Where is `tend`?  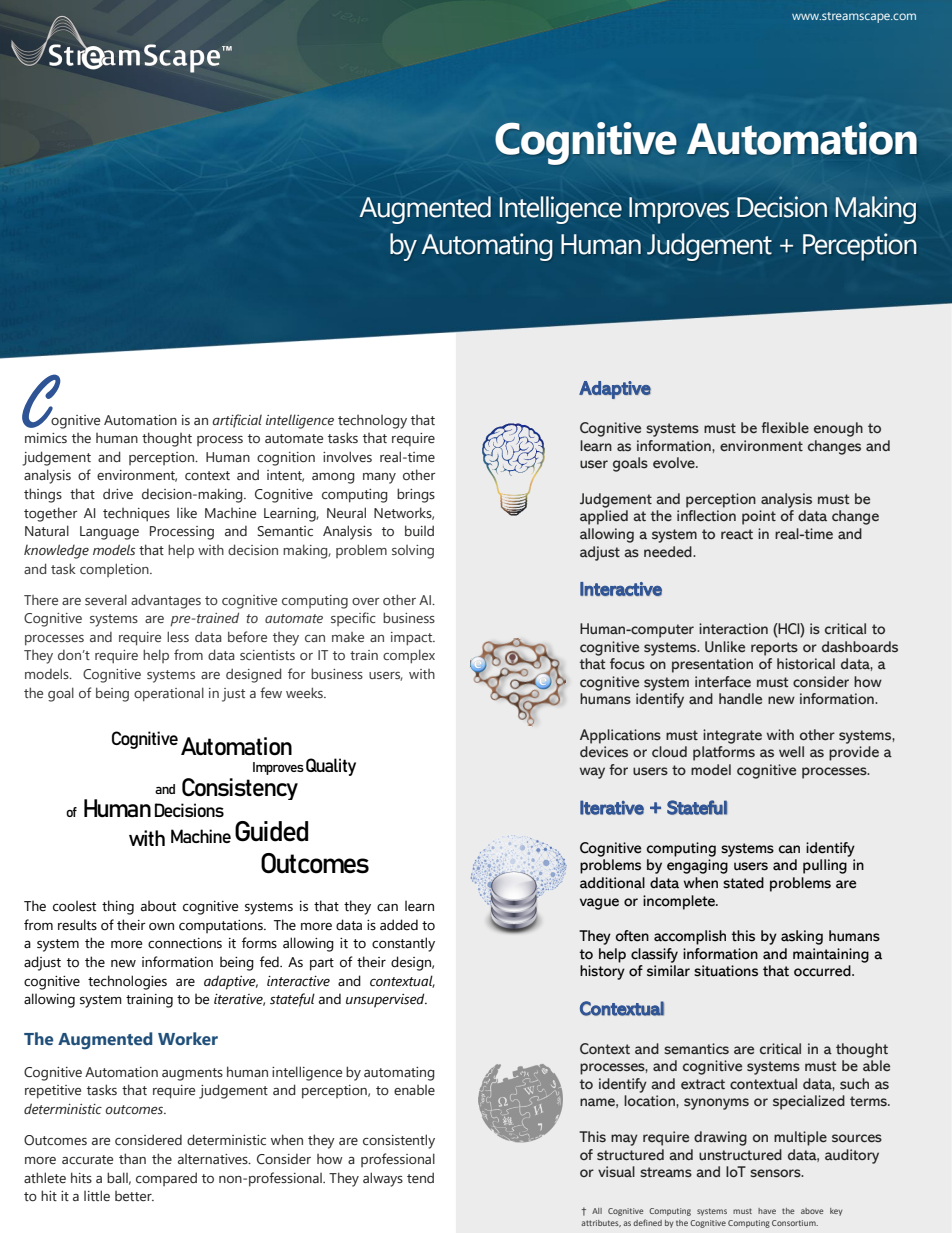 tend is located at coordinates (420, 1178).
